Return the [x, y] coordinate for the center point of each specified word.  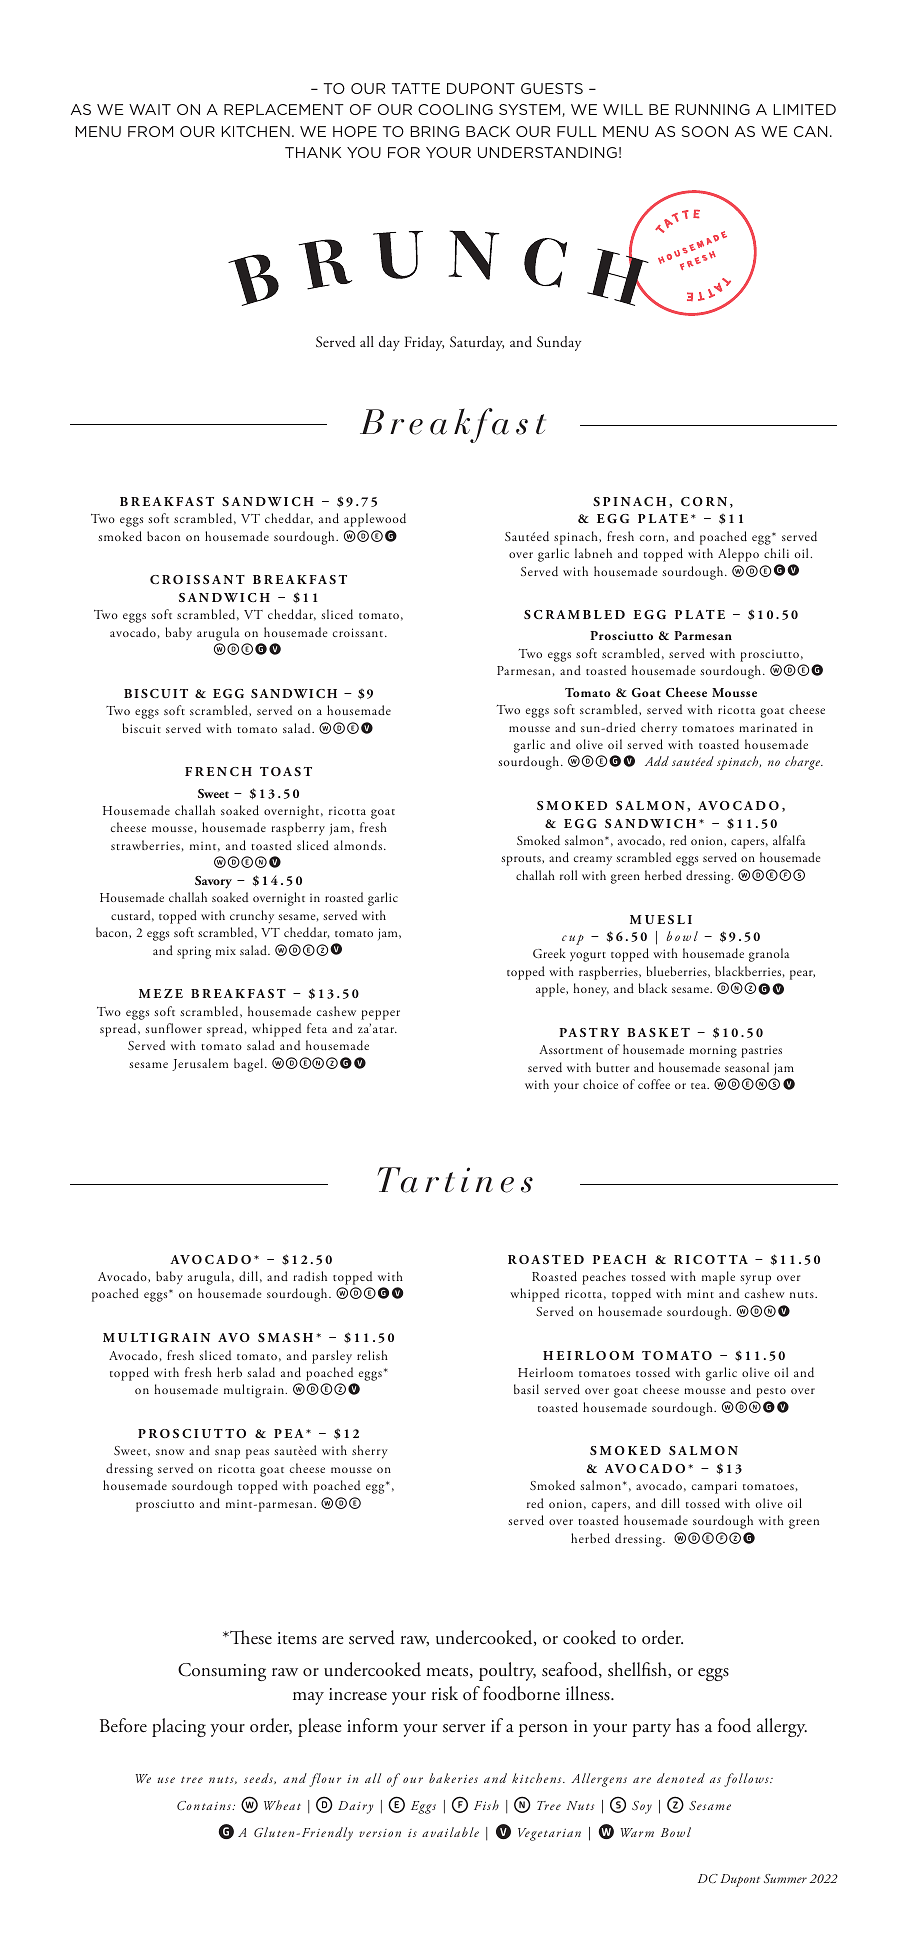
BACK [488, 131]
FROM [150, 131]
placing [179, 1727]
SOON [705, 131]
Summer [785, 1878]
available [450, 1832]
